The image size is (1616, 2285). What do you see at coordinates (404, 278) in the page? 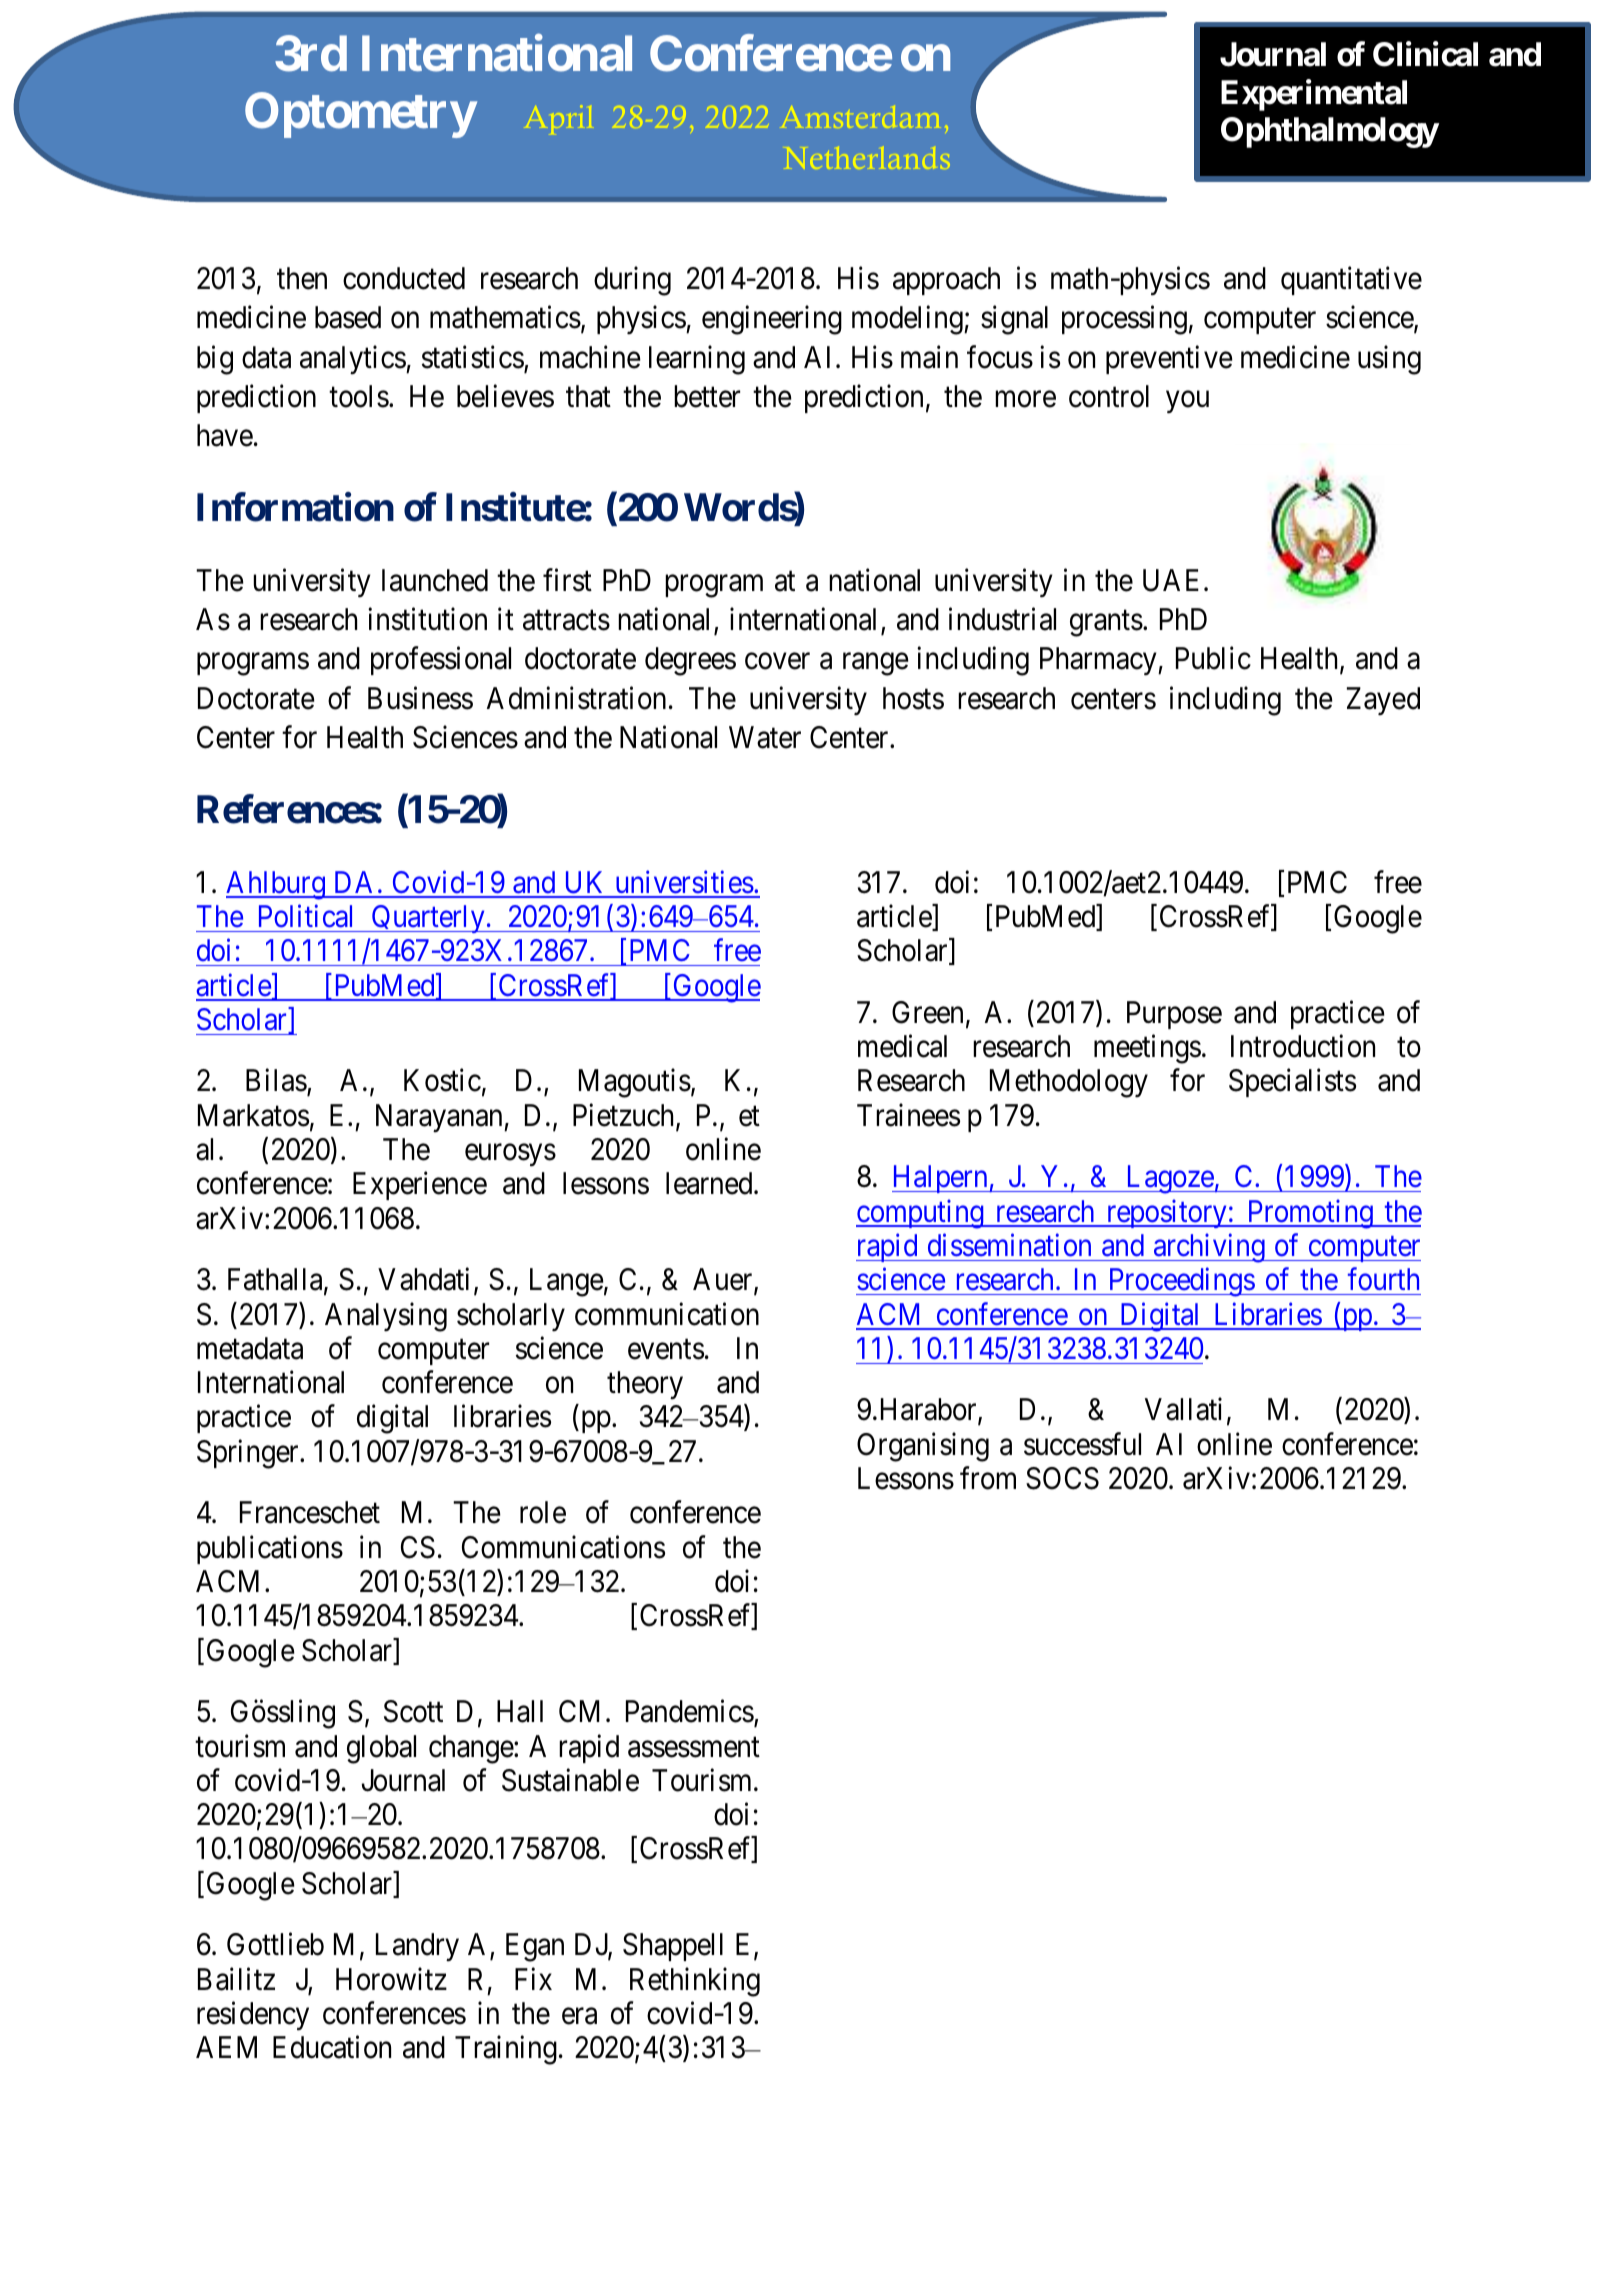
I see `conducted` at bounding box center [404, 278].
